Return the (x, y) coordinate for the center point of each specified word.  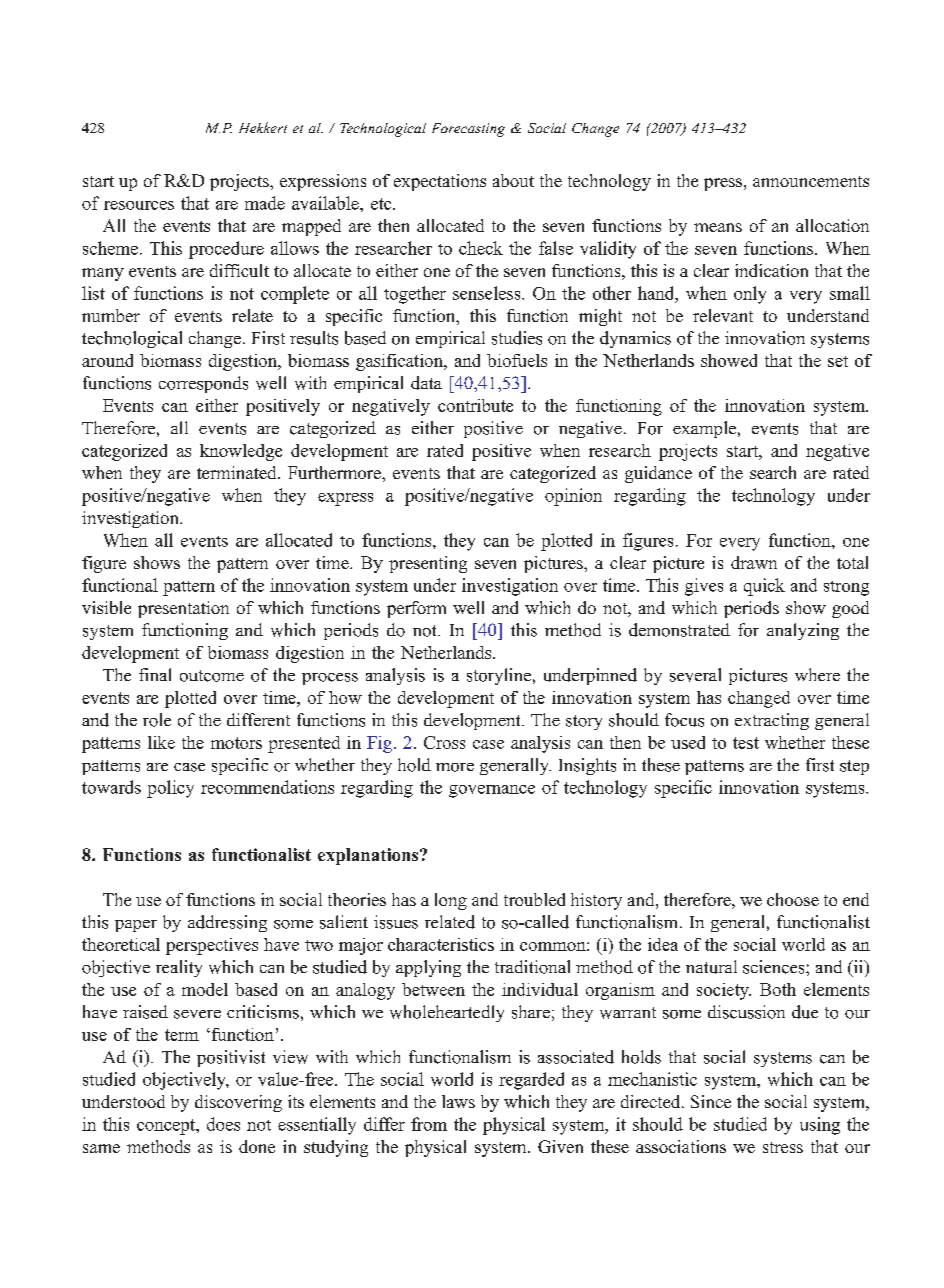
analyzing (803, 631)
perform (416, 609)
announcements (811, 181)
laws (458, 1101)
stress (783, 1147)
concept (167, 1127)
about (513, 180)
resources (139, 205)
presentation (183, 609)
